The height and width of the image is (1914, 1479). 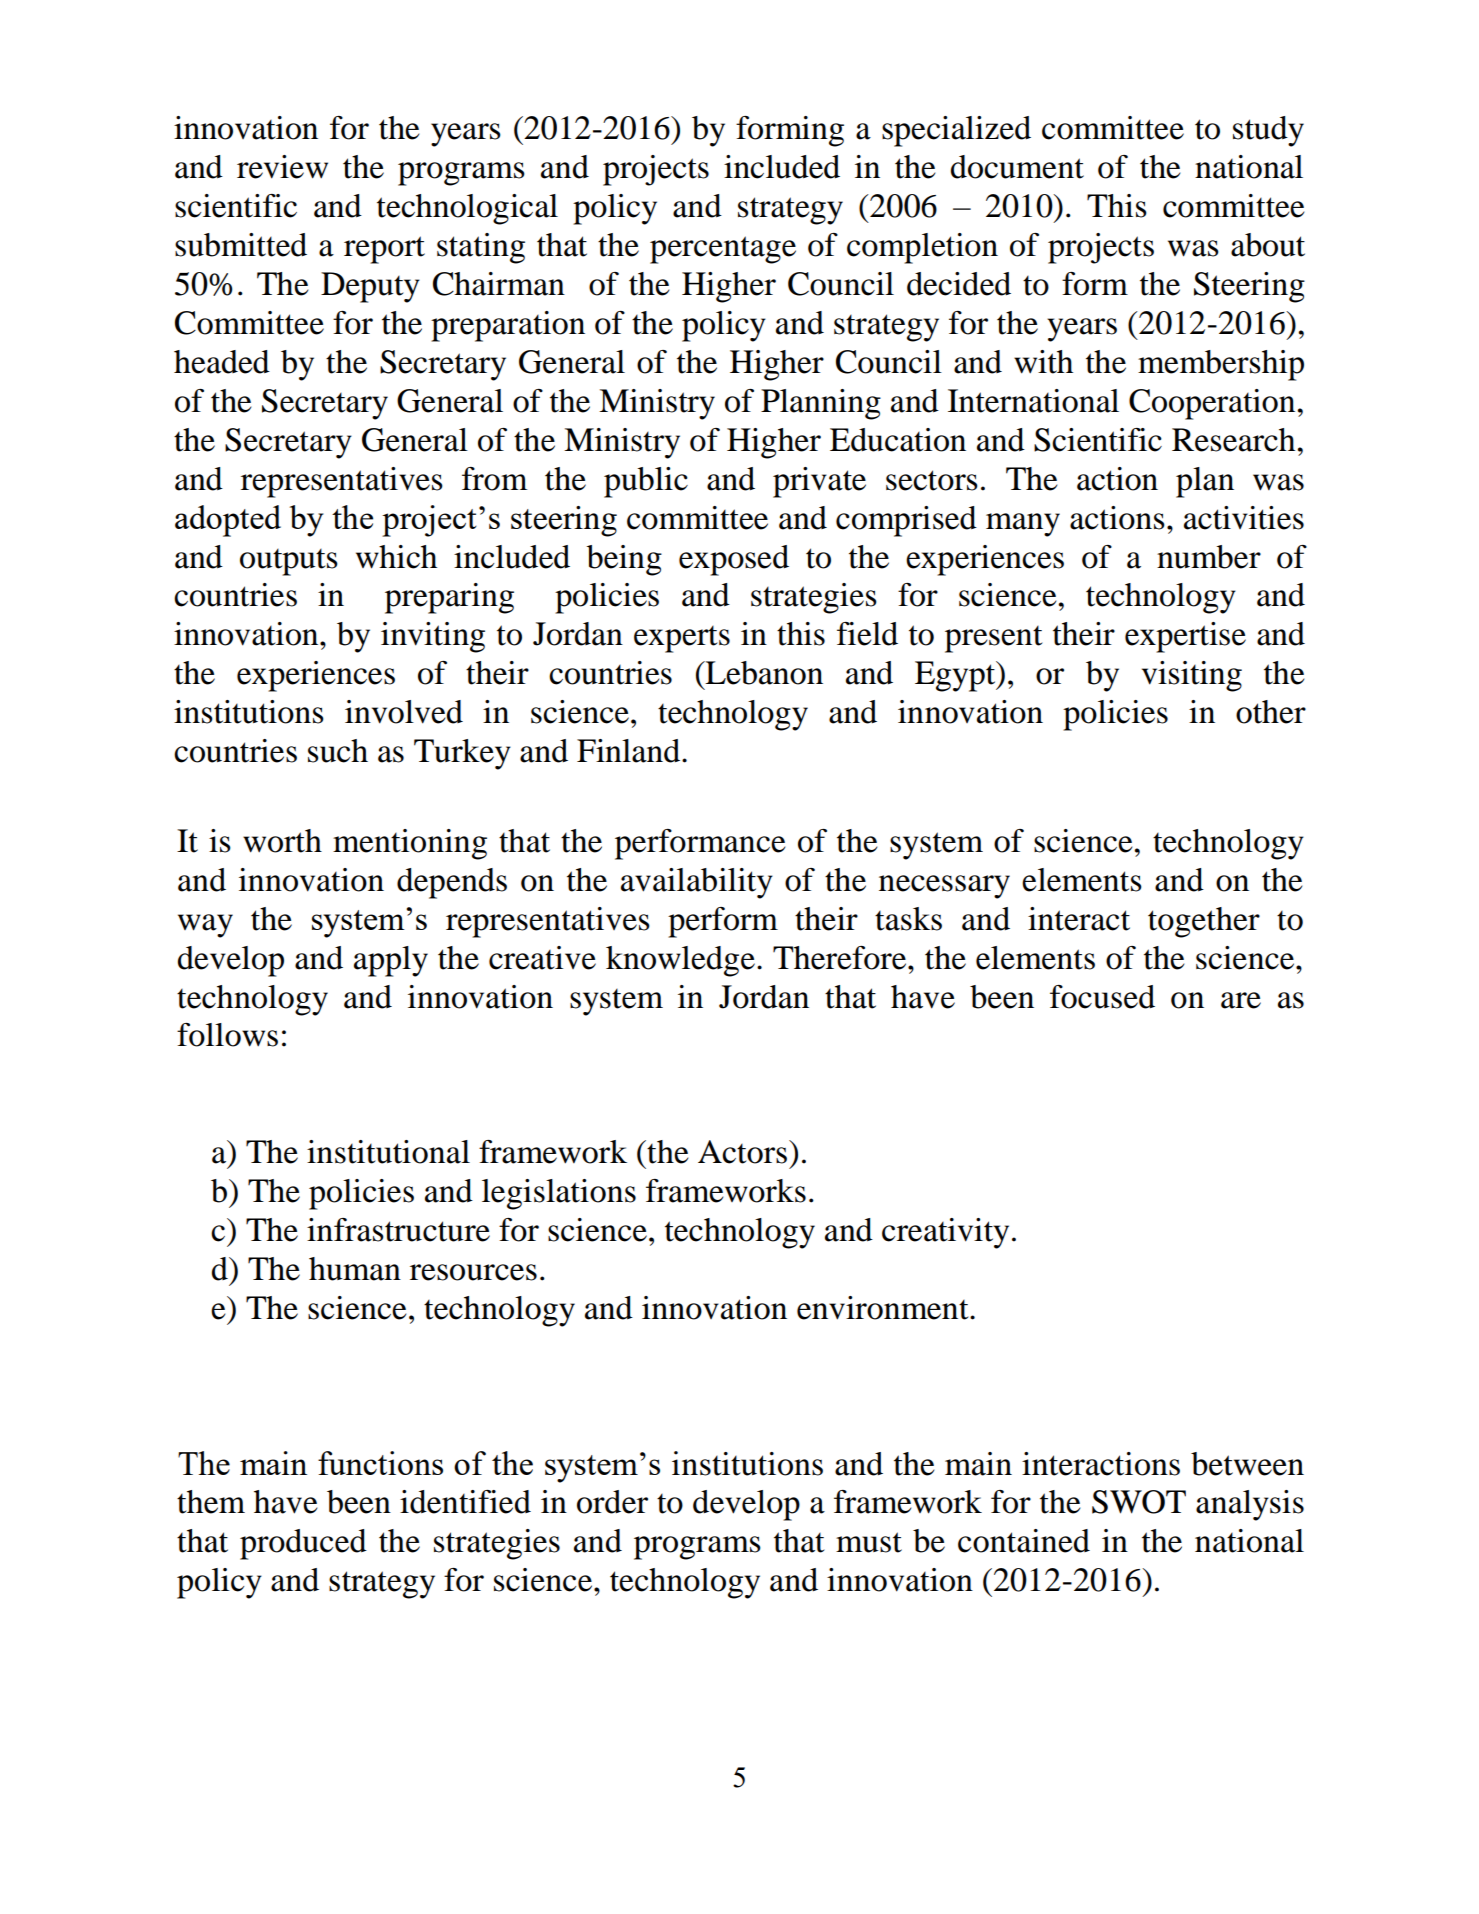 What do you see at coordinates (388, 1152) in the image?
I see `institutional` at bounding box center [388, 1152].
